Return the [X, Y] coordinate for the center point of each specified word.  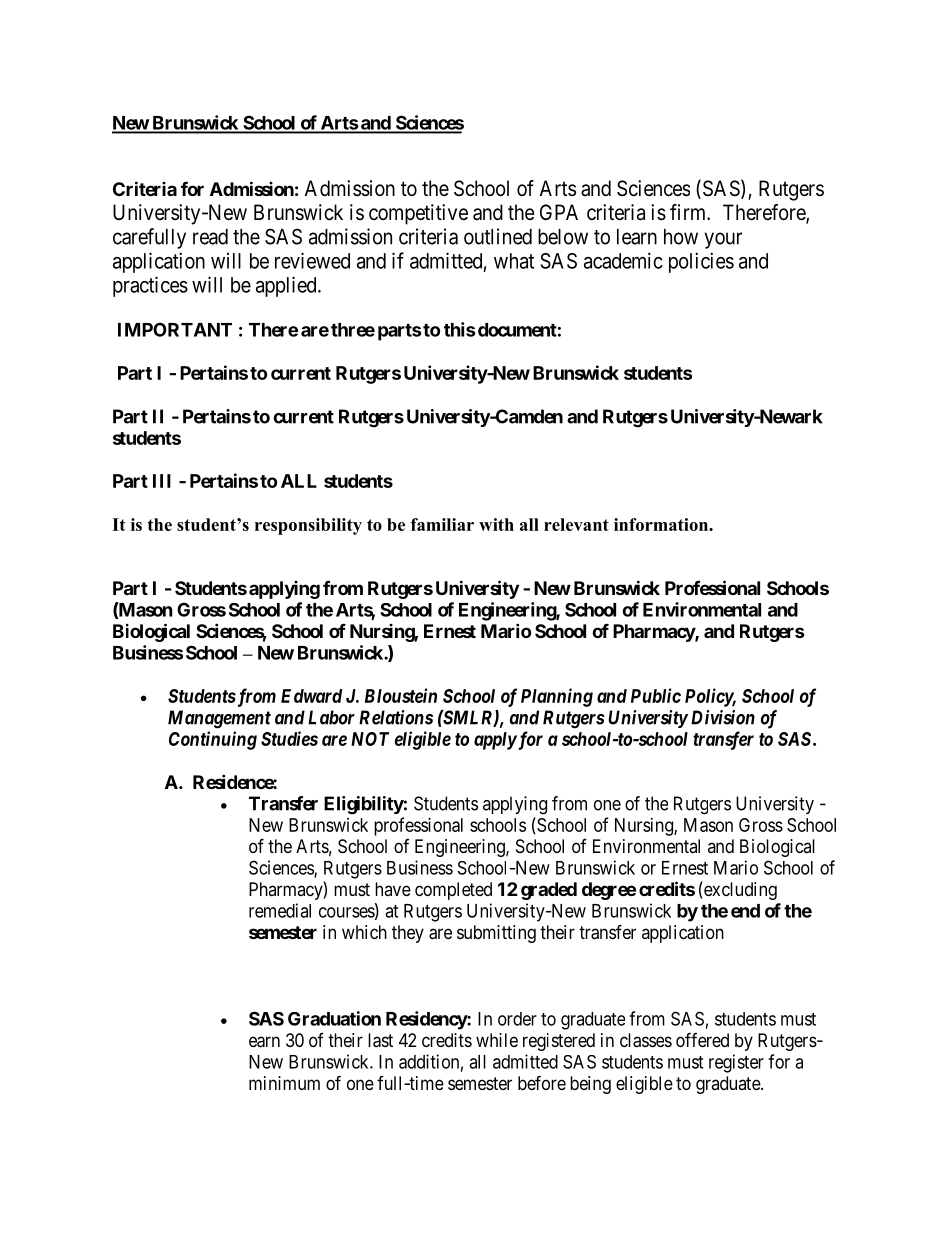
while [497, 1040]
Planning [557, 697]
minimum [284, 1083]
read [210, 237]
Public [656, 695]
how [681, 237]
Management [219, 719]
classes [646, 1040]
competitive [418, 214]
